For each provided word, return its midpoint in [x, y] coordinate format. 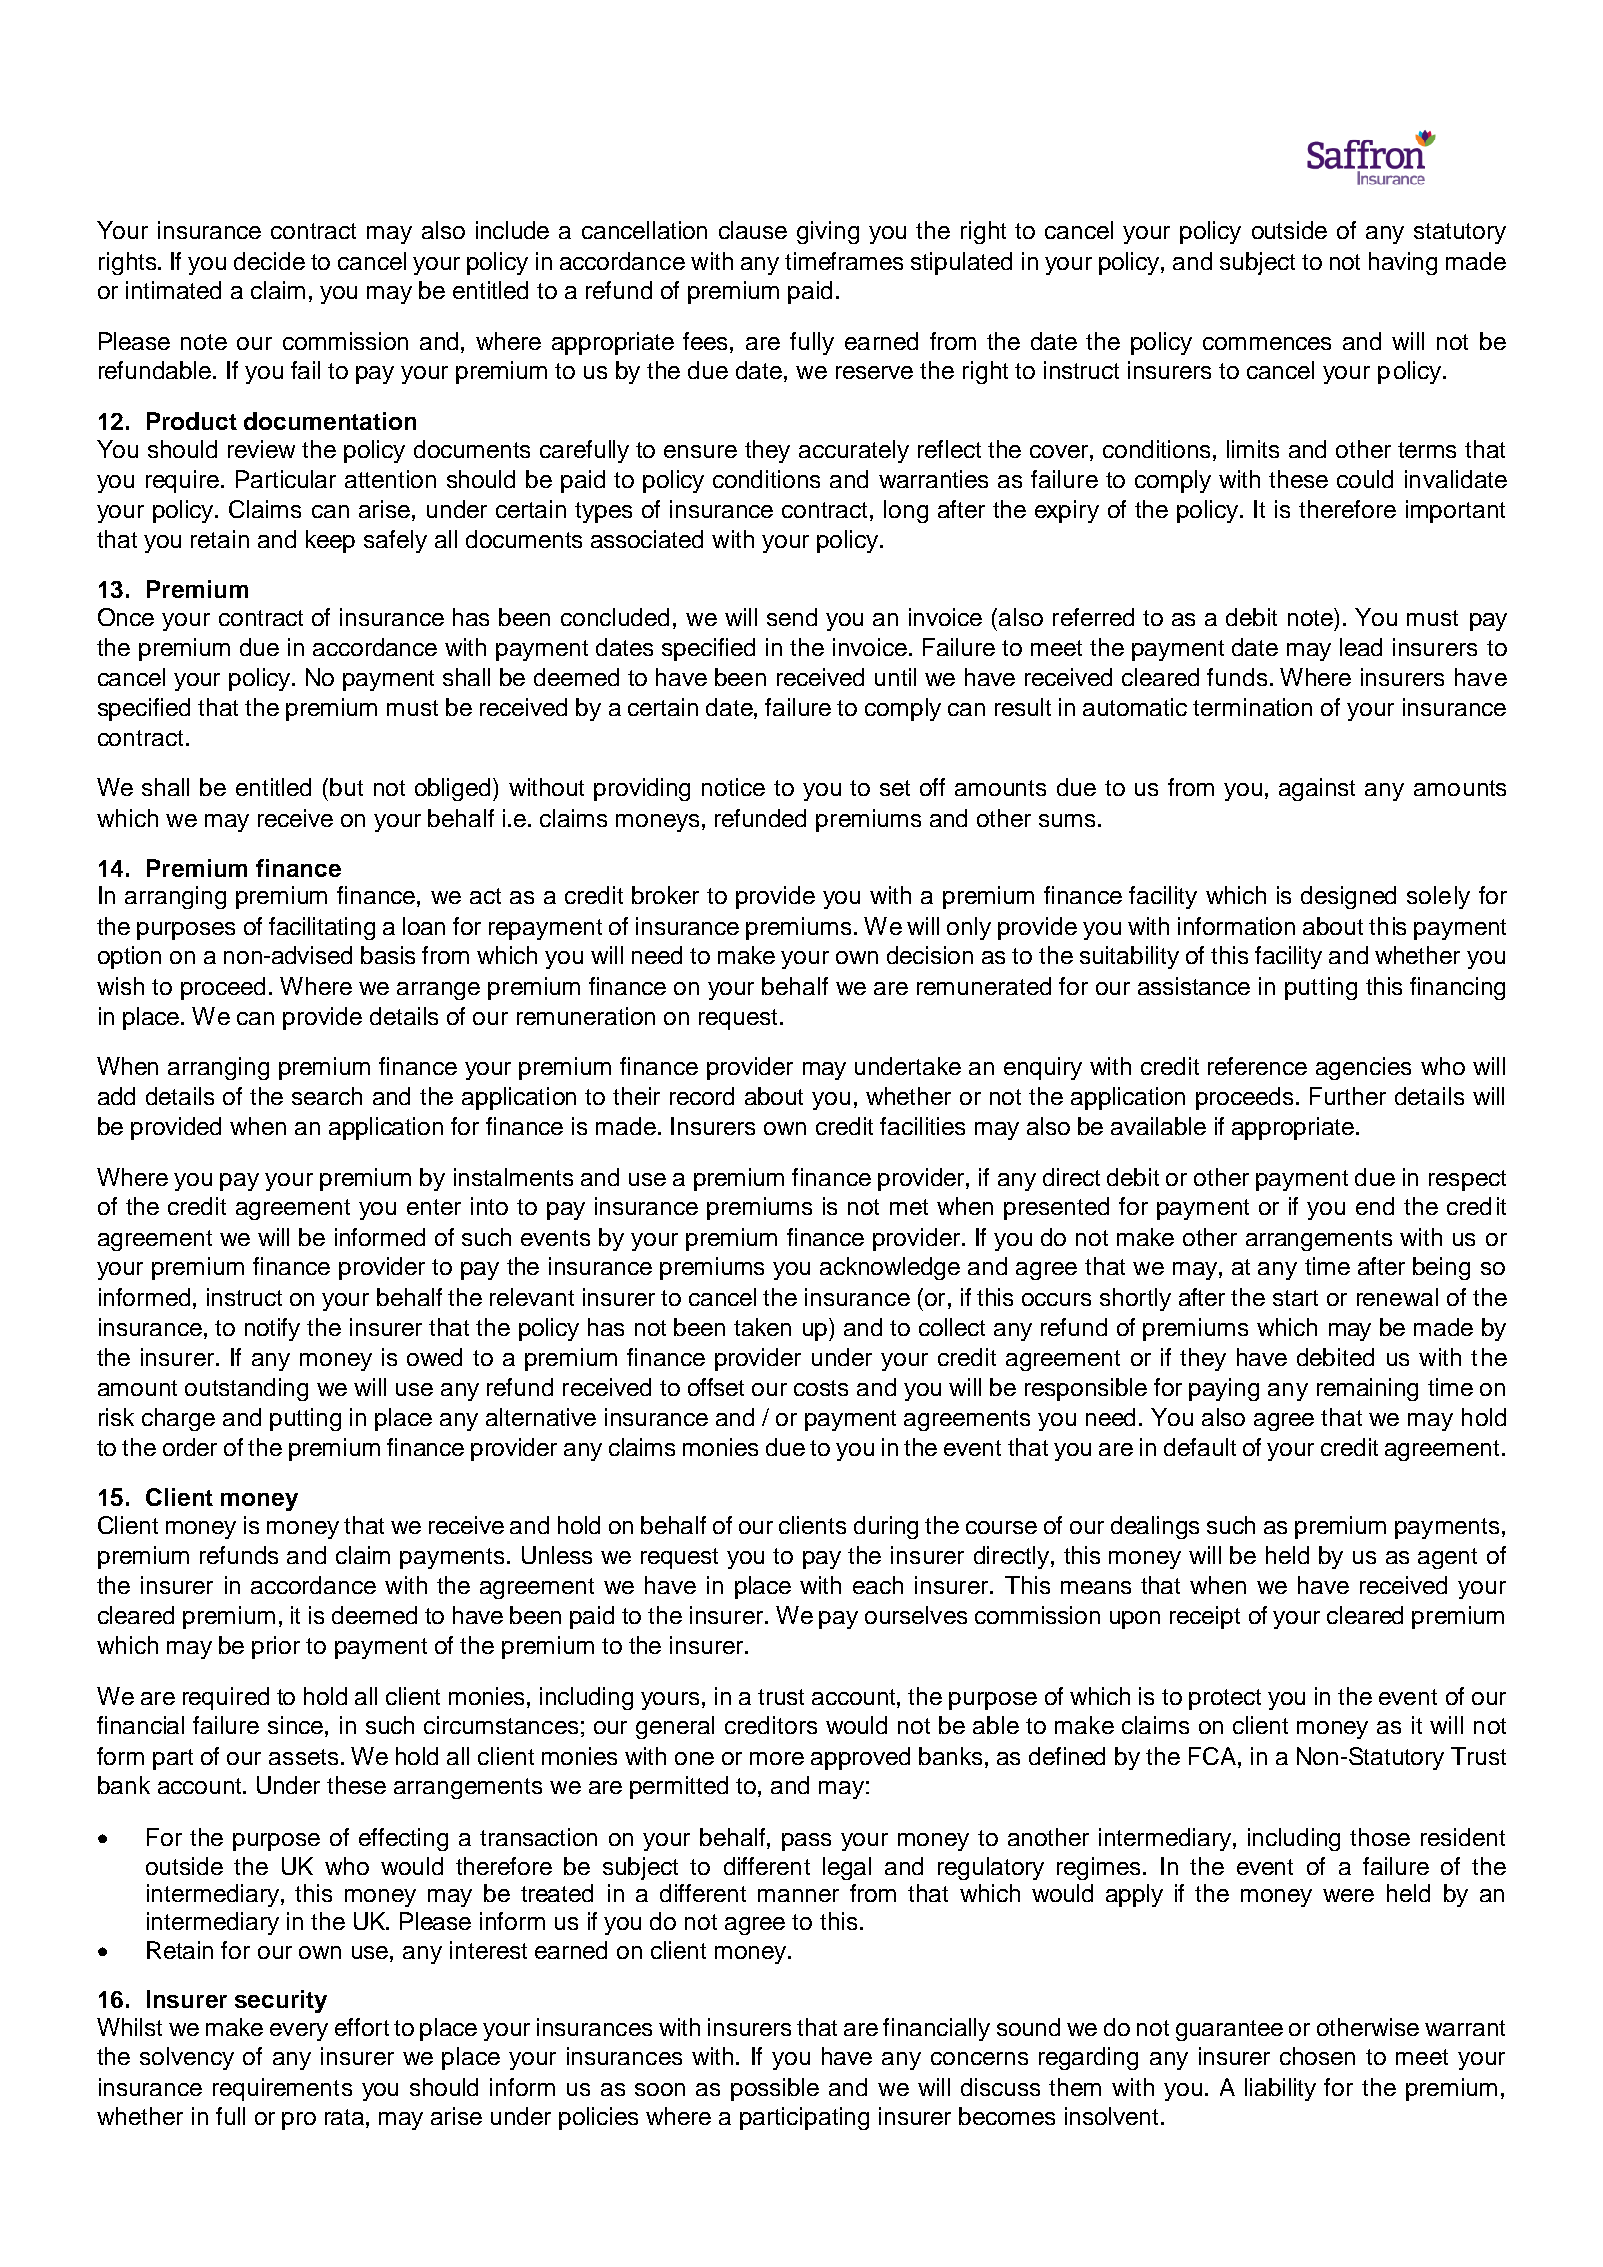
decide [269, 261]
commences [1267, 343]
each [878, 1585]
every [299, 2032]
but [346, 787]
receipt [1205, 1617]
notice [733, 787]
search [327, 1096]
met [909, 1207]
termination [1252, 707]
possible [775, 2089]
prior [276, 1647]
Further [1348, 1096]
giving [828, 232]
